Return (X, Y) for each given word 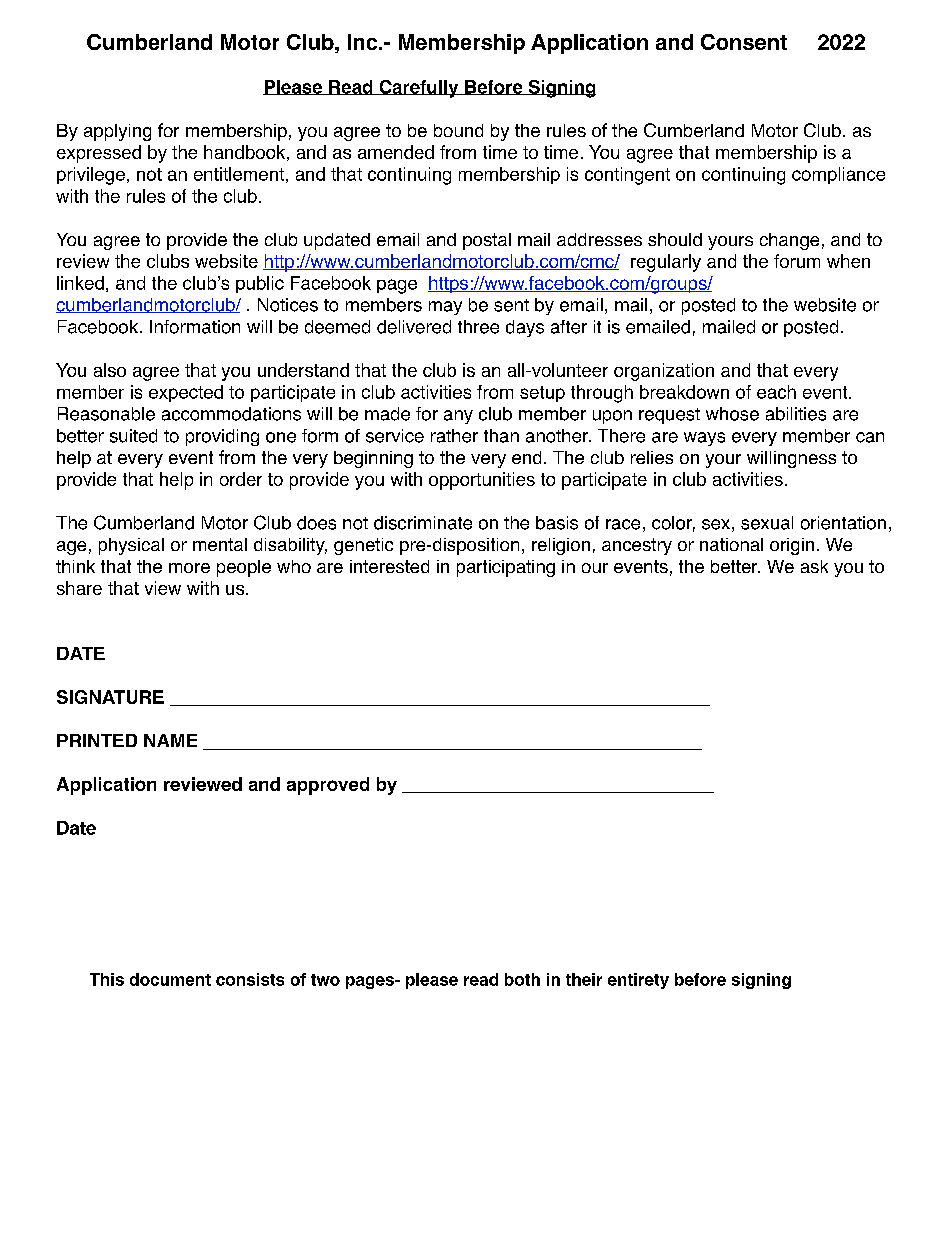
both (522, 979)
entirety (638, 981)
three (478, 327)
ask (814, 566)
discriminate (423, 523)
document (170, 979)
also (110, 370)
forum (797, 261)
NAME (170, 740)
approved (328, 786)
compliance (838, 175)
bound (458, 130)
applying (117, 132)
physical (131, 546)
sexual (767, 523)
